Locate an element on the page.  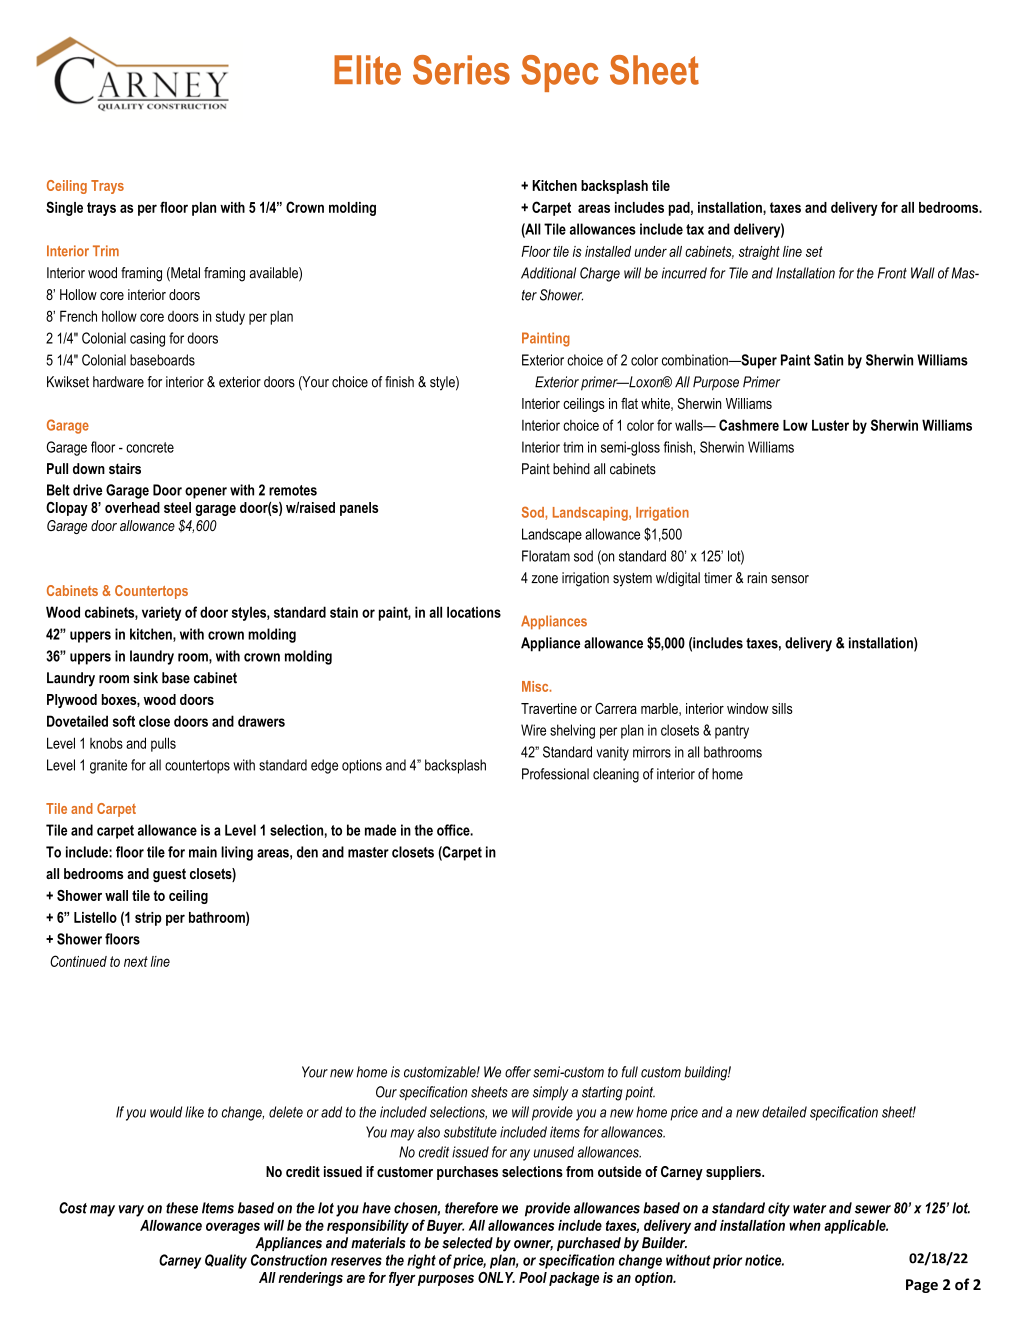
steel is located at coordinates (177, 507).
